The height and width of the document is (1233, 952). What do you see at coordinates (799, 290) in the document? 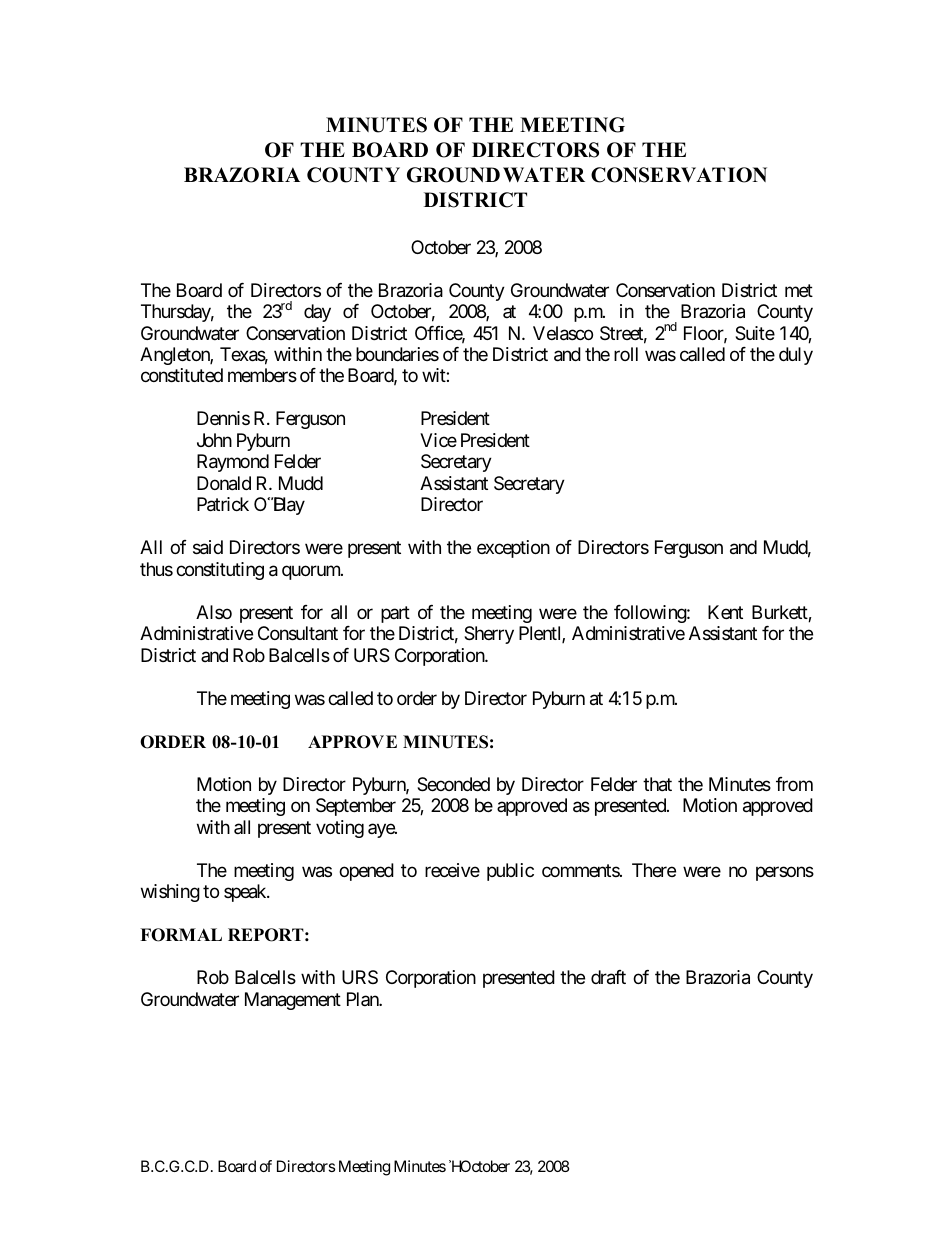
I see `met` at bounding box center [799, 290].
